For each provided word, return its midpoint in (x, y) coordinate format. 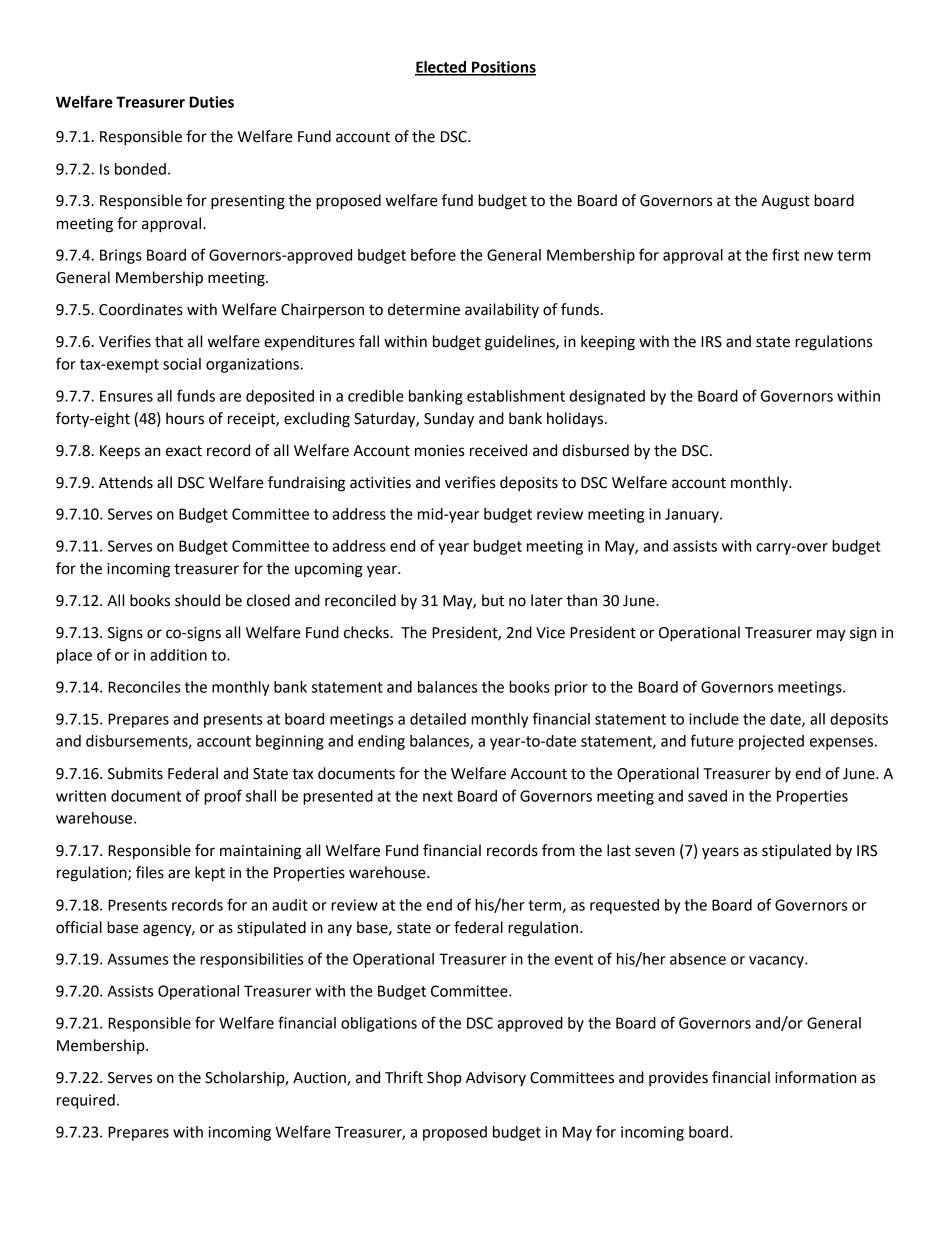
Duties (212, 102)
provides (678, 1078)
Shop (444, 1078)
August (785, 202)
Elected (442, 68)
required (86, 1101)
